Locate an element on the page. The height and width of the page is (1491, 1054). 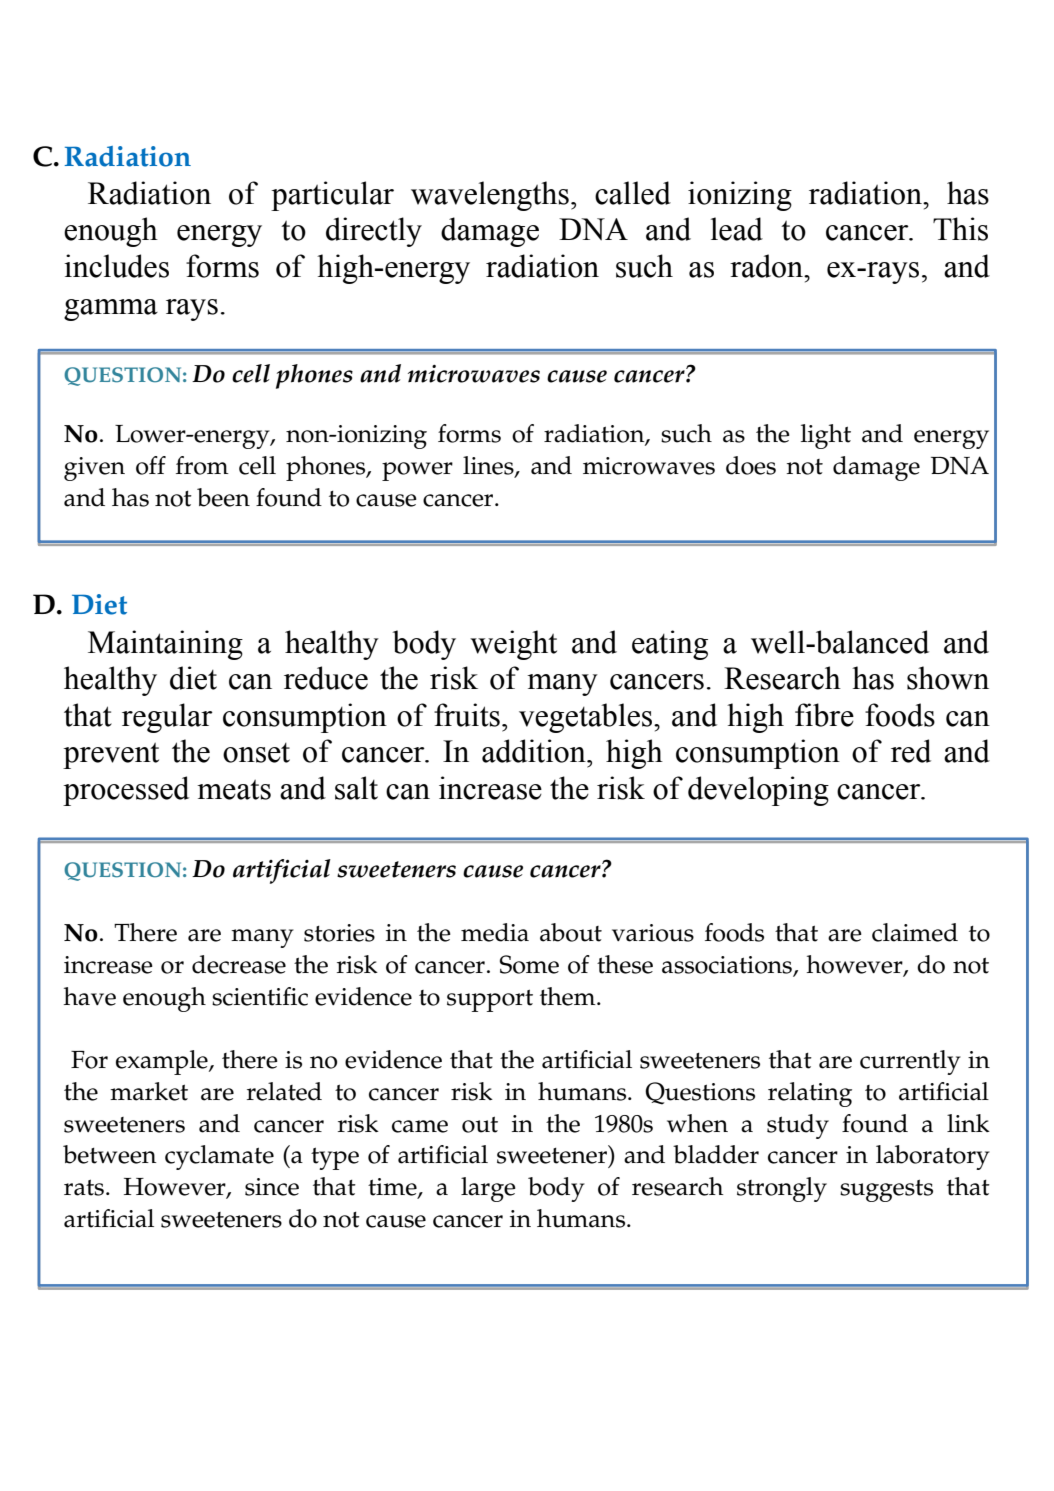
wavelengths is located at coordinates (490, 196).
